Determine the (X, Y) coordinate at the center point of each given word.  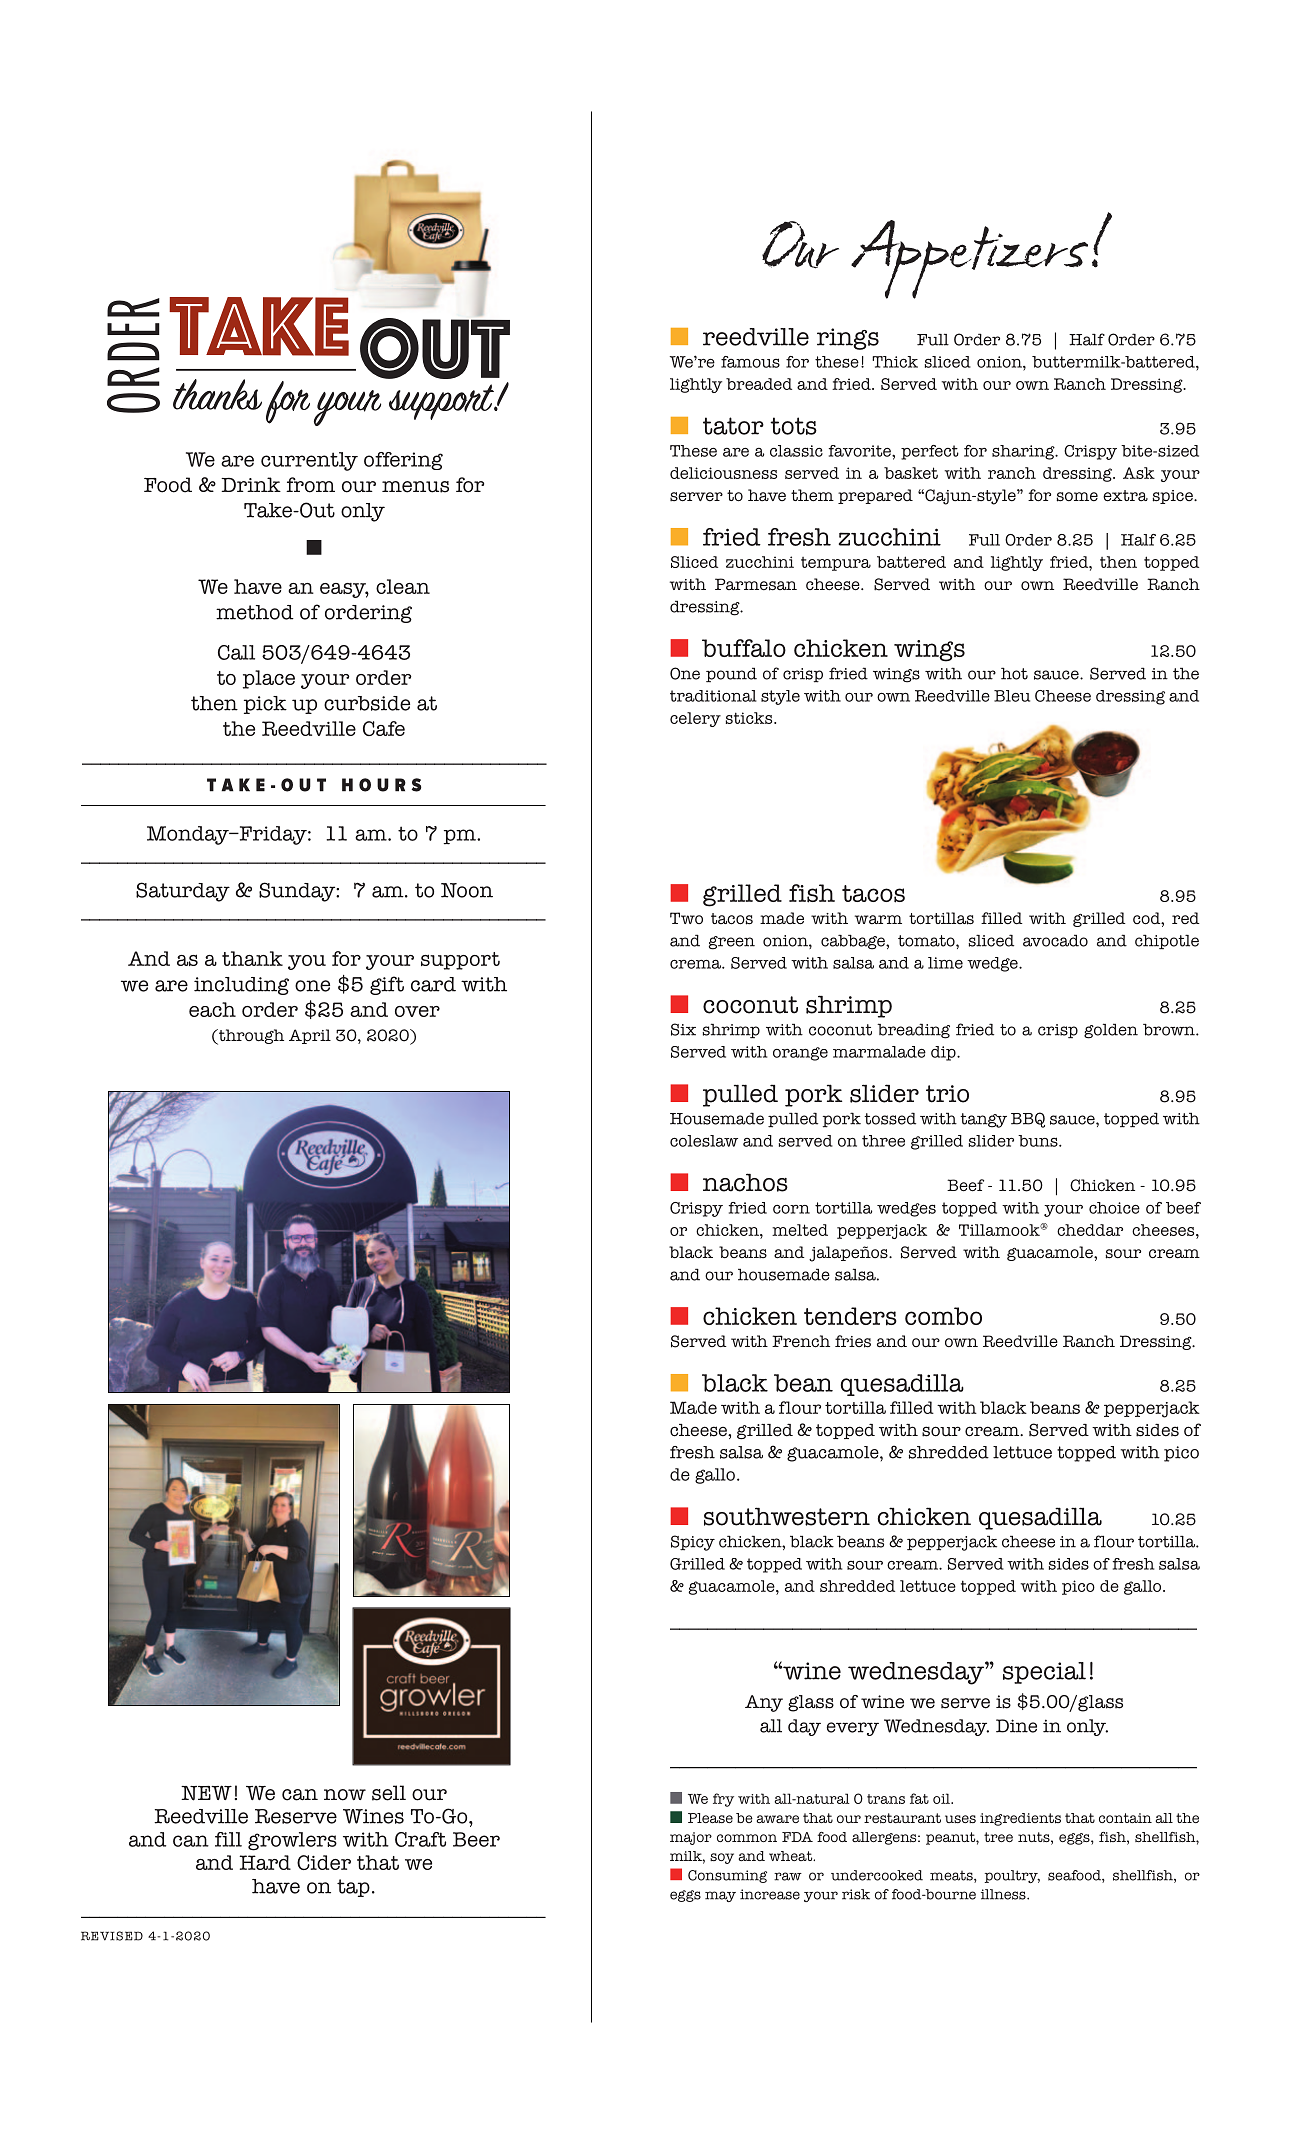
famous (750, 362)
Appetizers (969, 259)
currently (309, 461)
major (691, 1838)
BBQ (1028, 1120)
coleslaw (704, 1141)
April (310, 1036)
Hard (265, 1862)
